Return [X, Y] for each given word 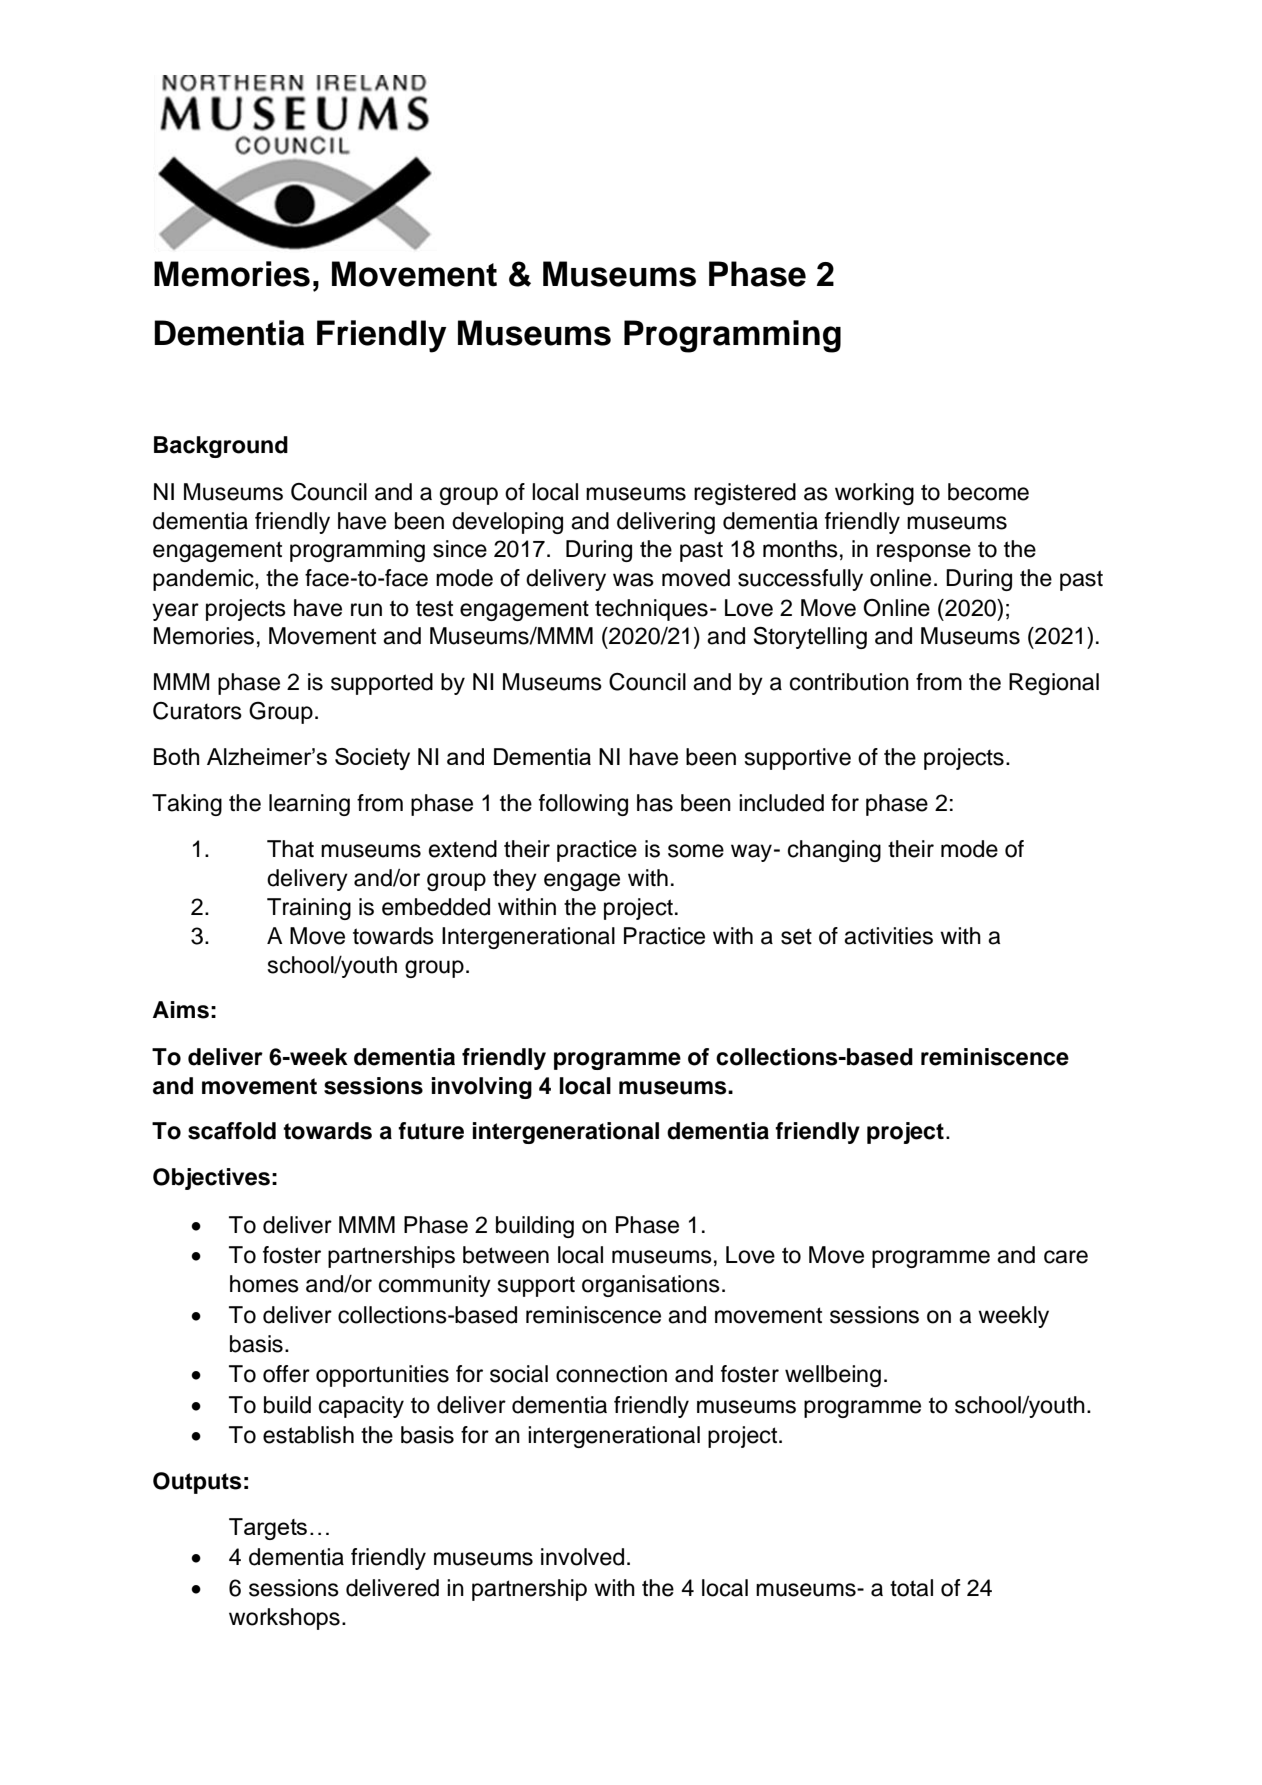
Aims [181, 1010]
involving [482, 1088]
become [988, 492]
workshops [284, 1619]
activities [888, 936]
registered [745, 494]
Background [221, 447]
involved [582, 1557]
